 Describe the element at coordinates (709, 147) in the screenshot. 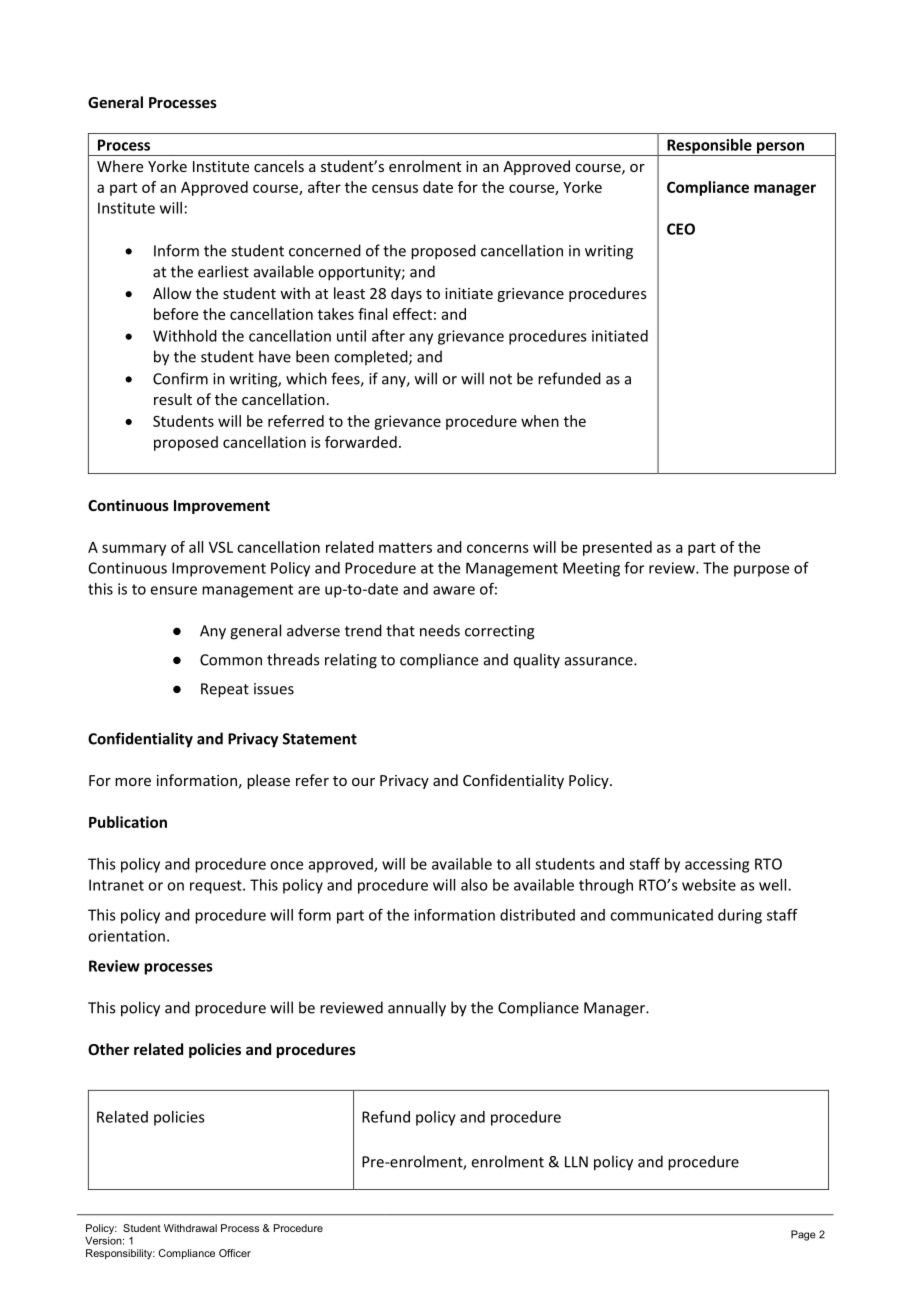

I see `Responsible` at that location.
